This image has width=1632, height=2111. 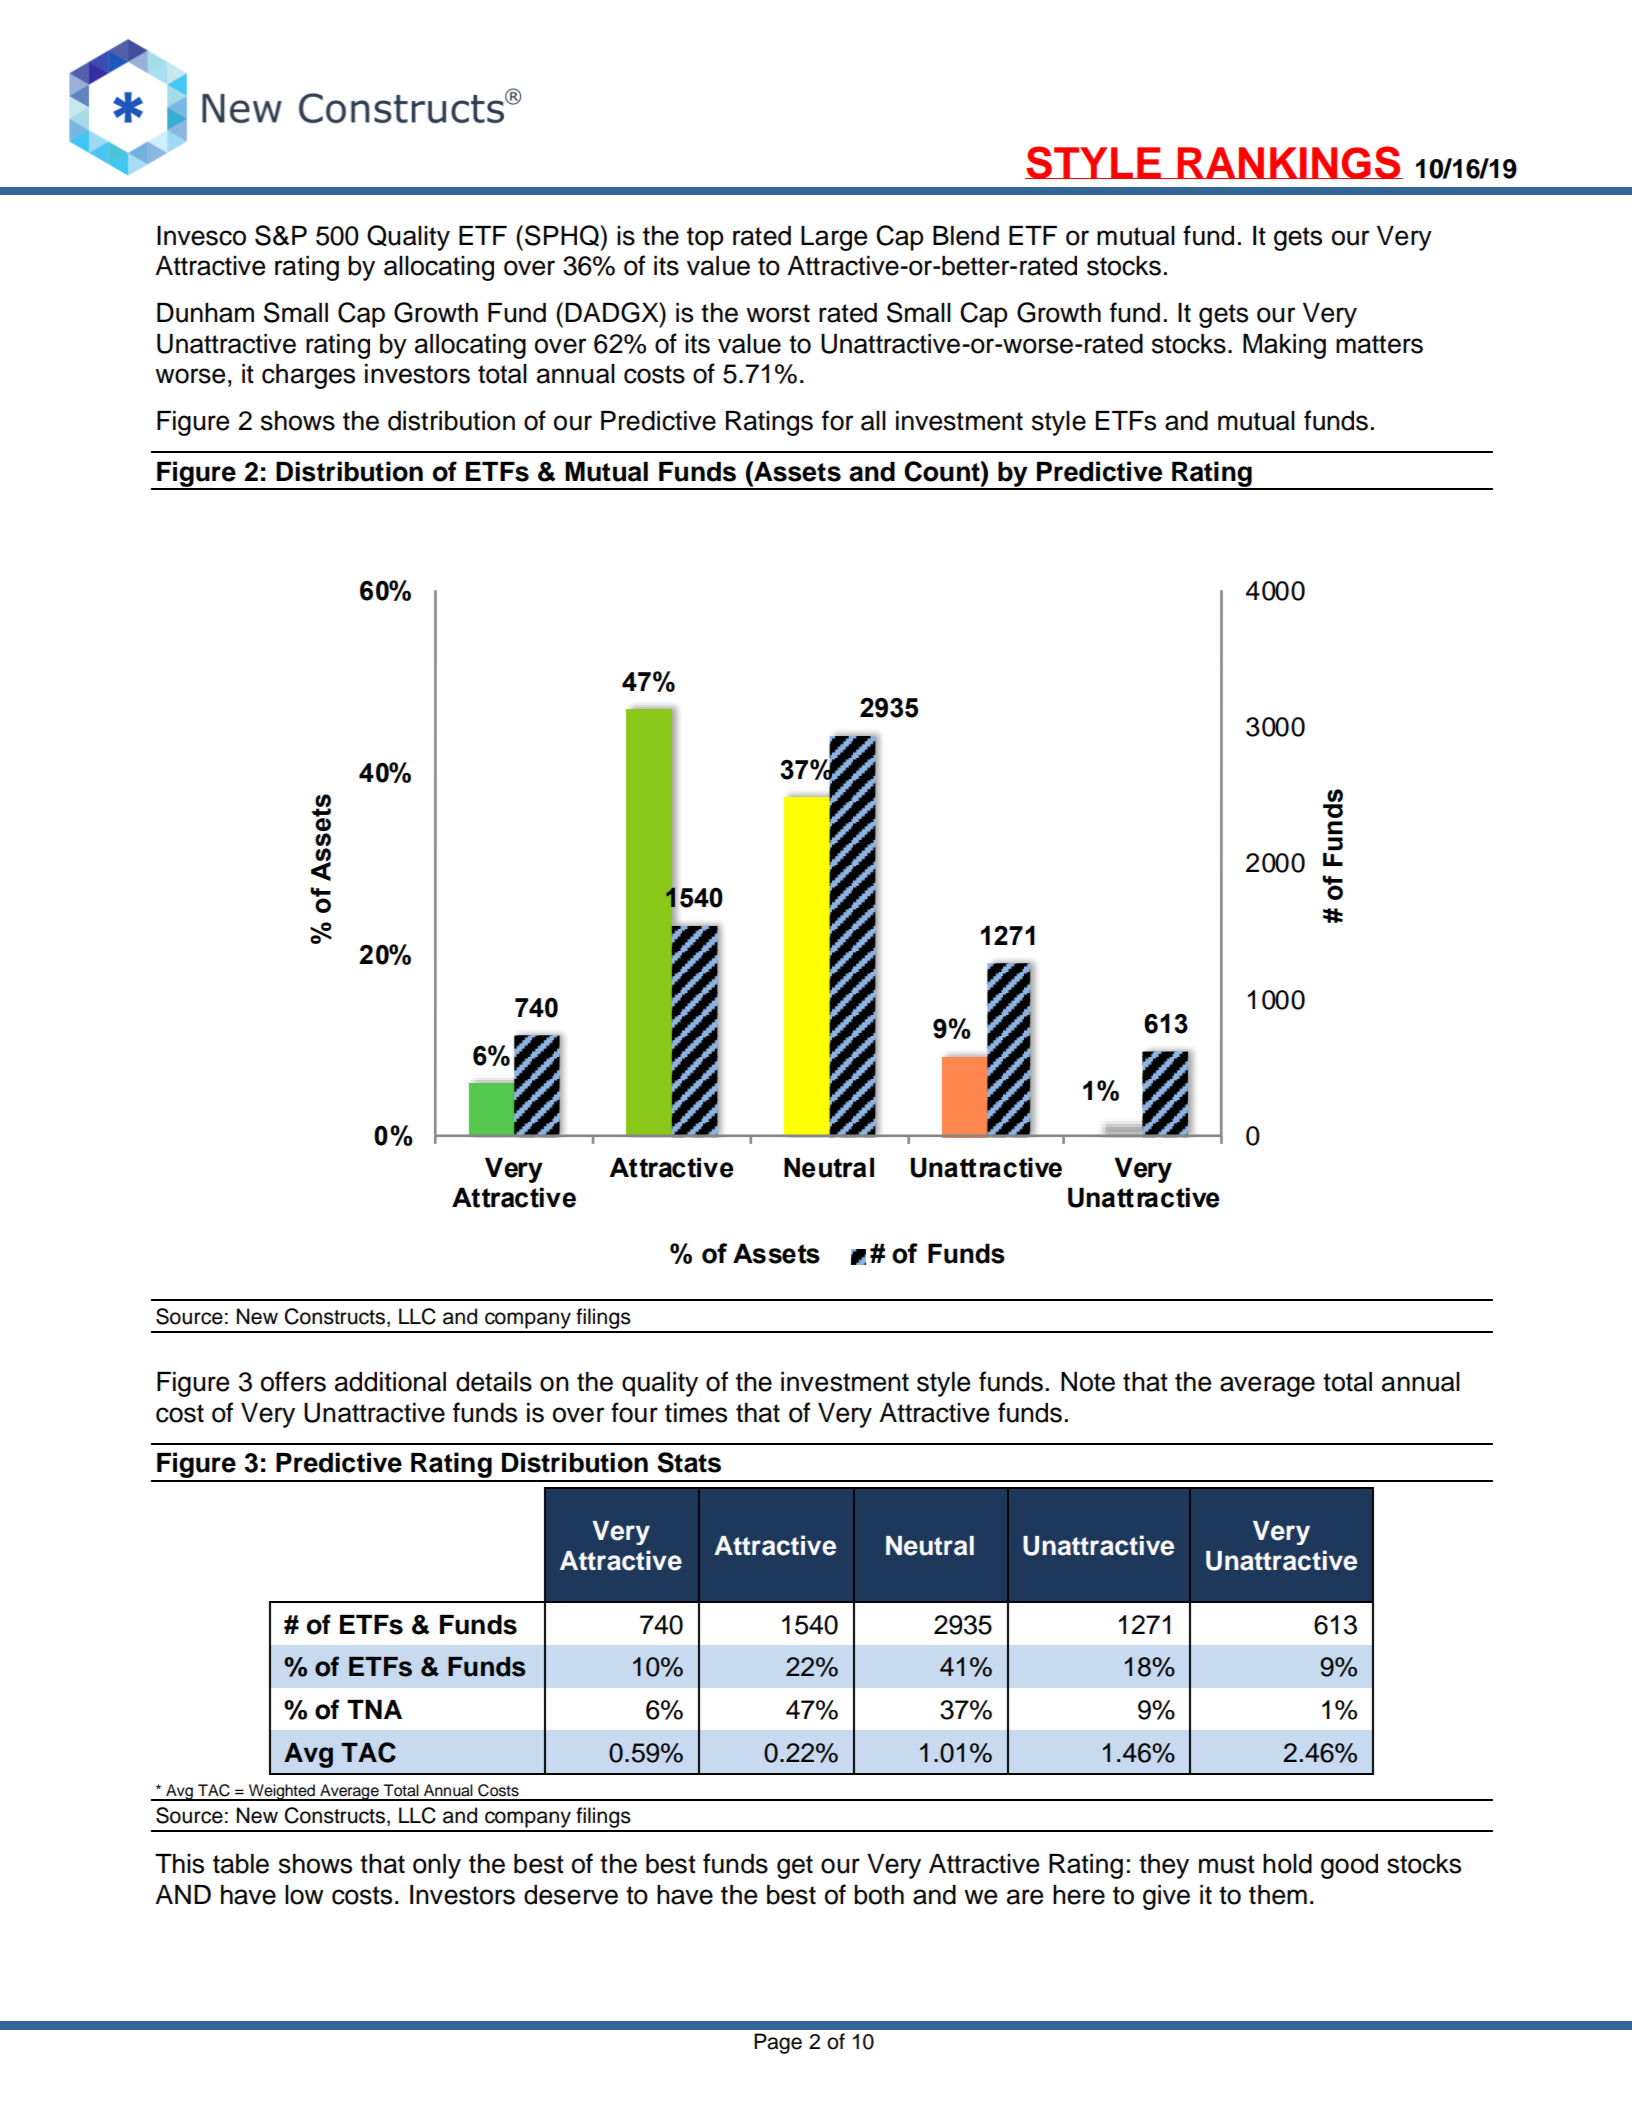 I want to click on charges, so click(x=308, y=376).
